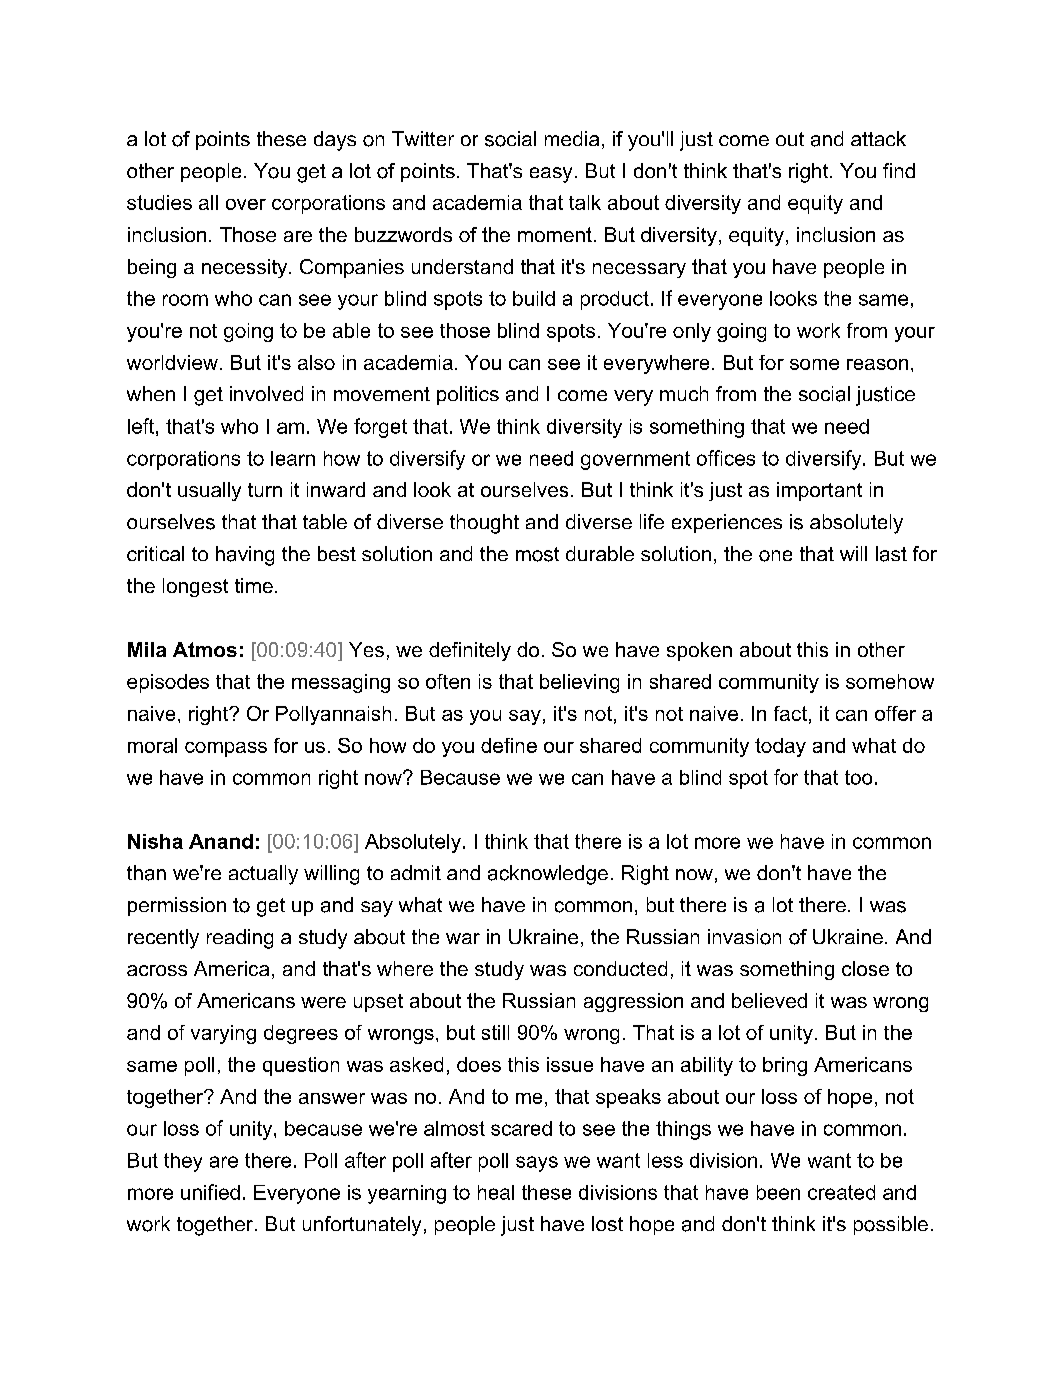 Image resolution: width=1062 pixels, height=1374 pixels. Describe the element at coordinates (790, 713) in the screenshot. I see `fact` at that location.
